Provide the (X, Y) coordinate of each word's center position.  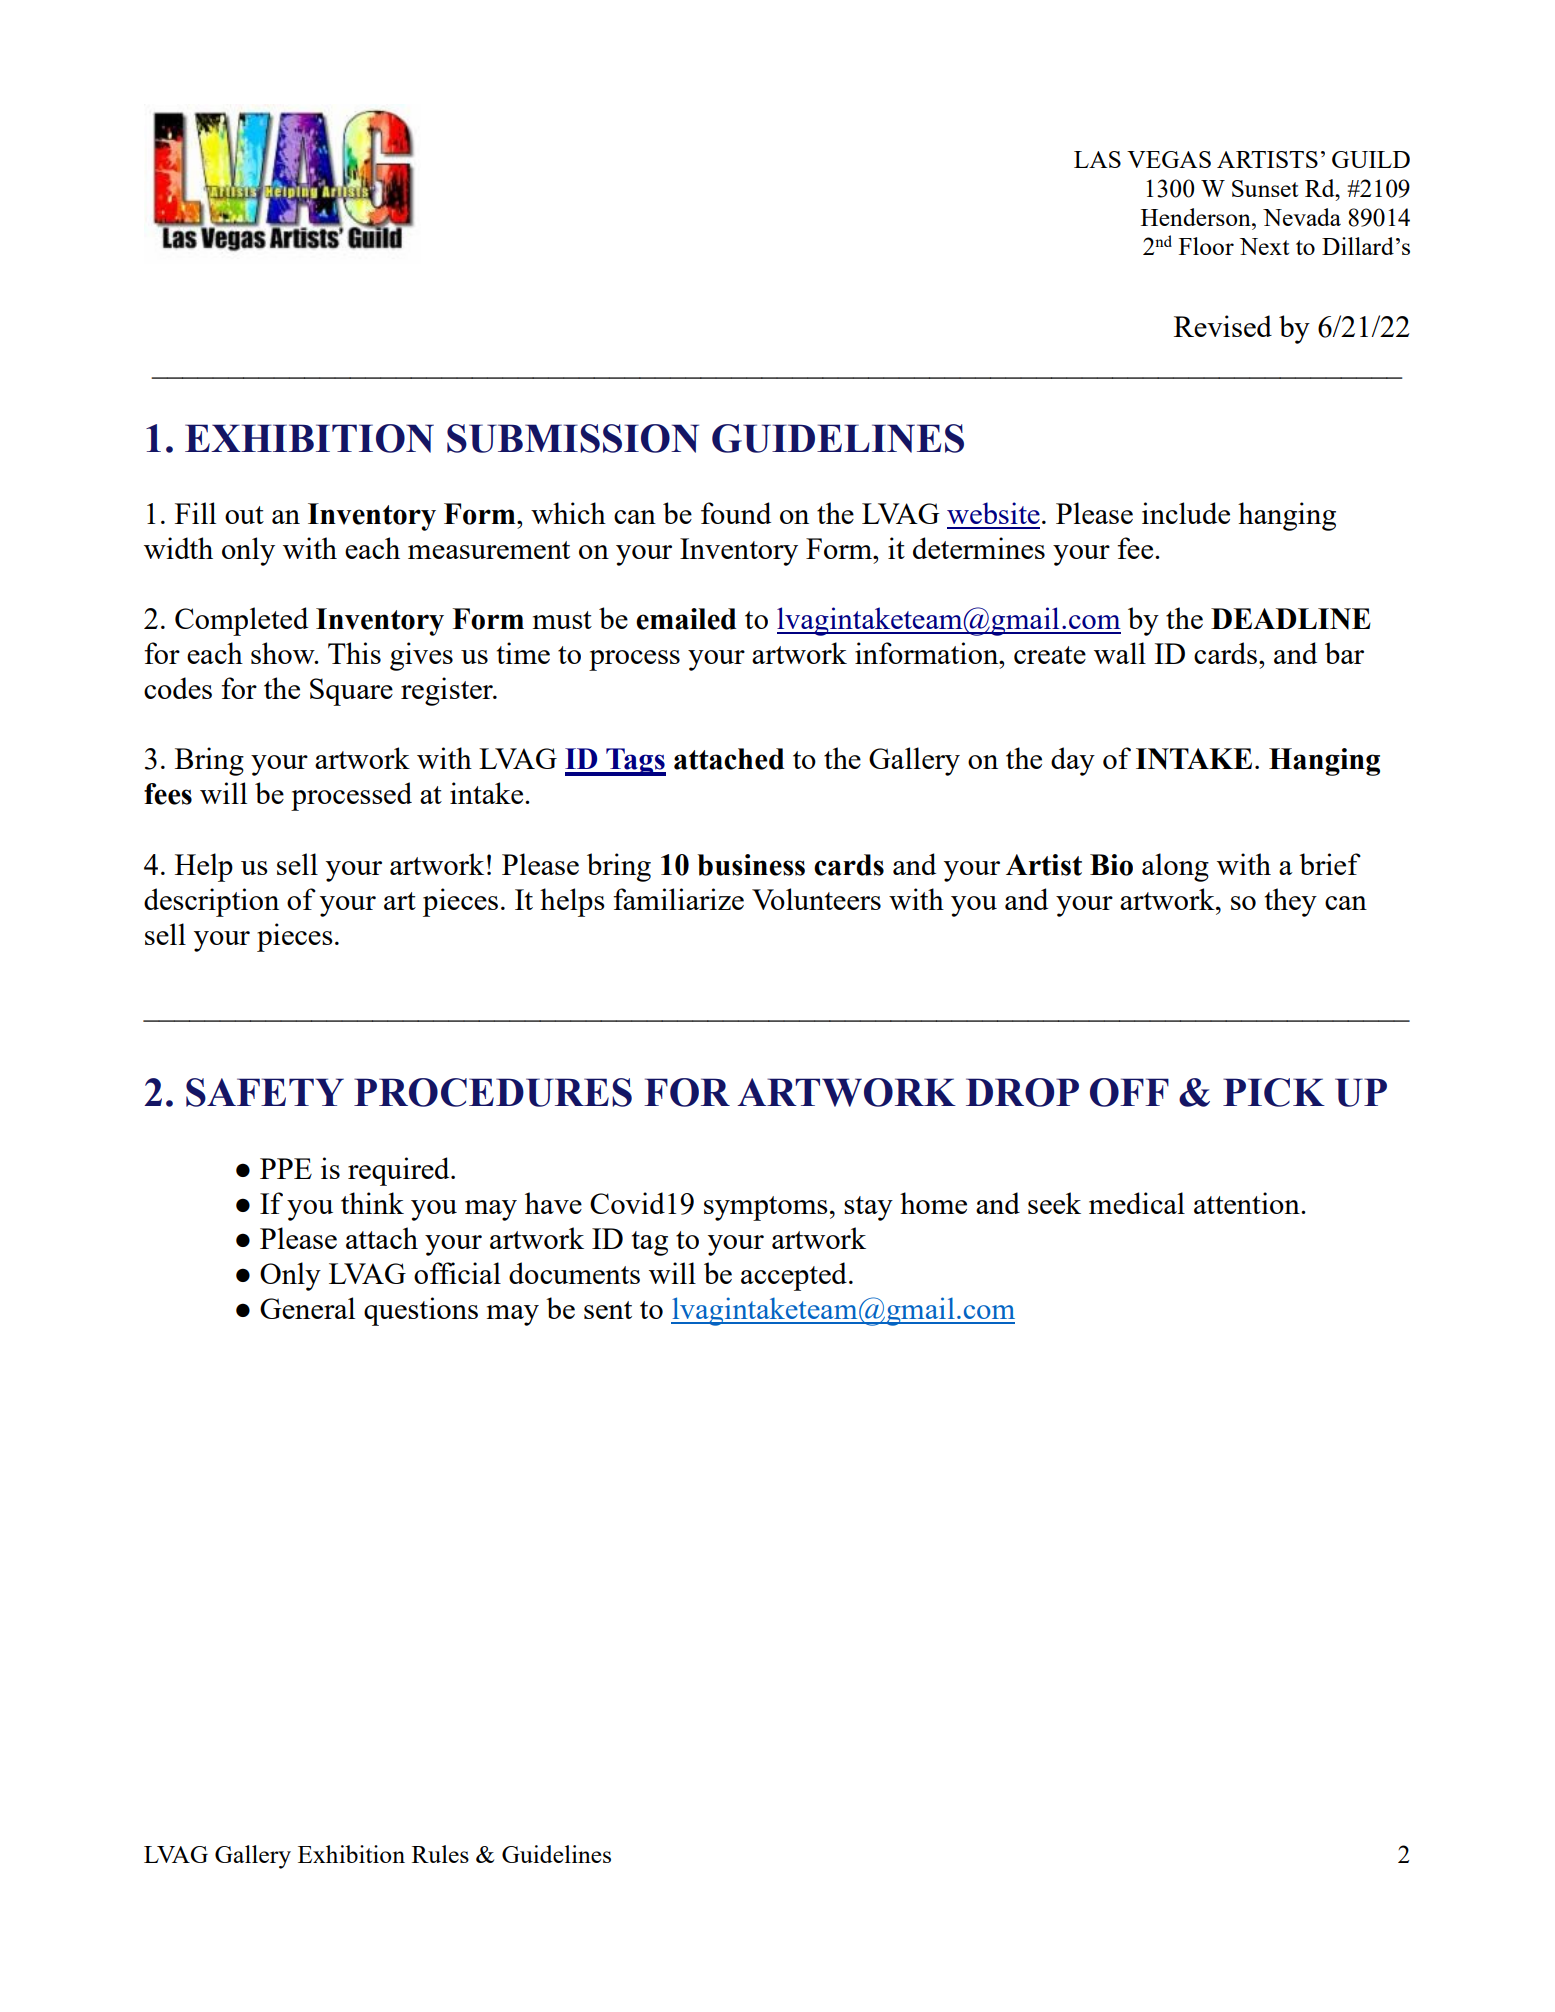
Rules (440, 1854)
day (1073, 761)
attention (1248, 1203)
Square (351, 692)
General (307, 1308)
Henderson (1197, 217)
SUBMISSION (573, 438)
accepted (794, 1276)
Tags (635, 762)
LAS (1097, 159)
